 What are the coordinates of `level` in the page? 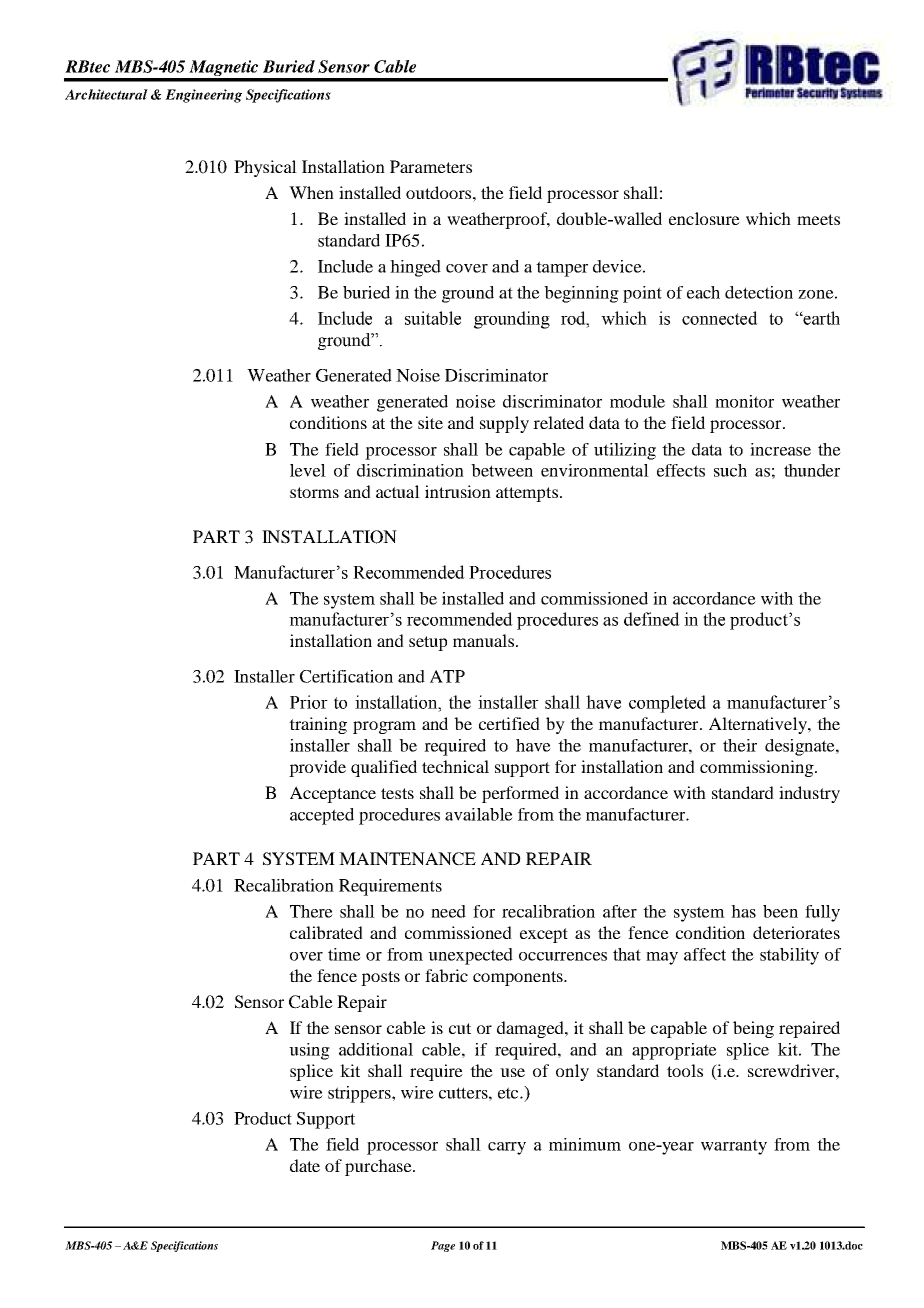 It's located at (308, 470).
